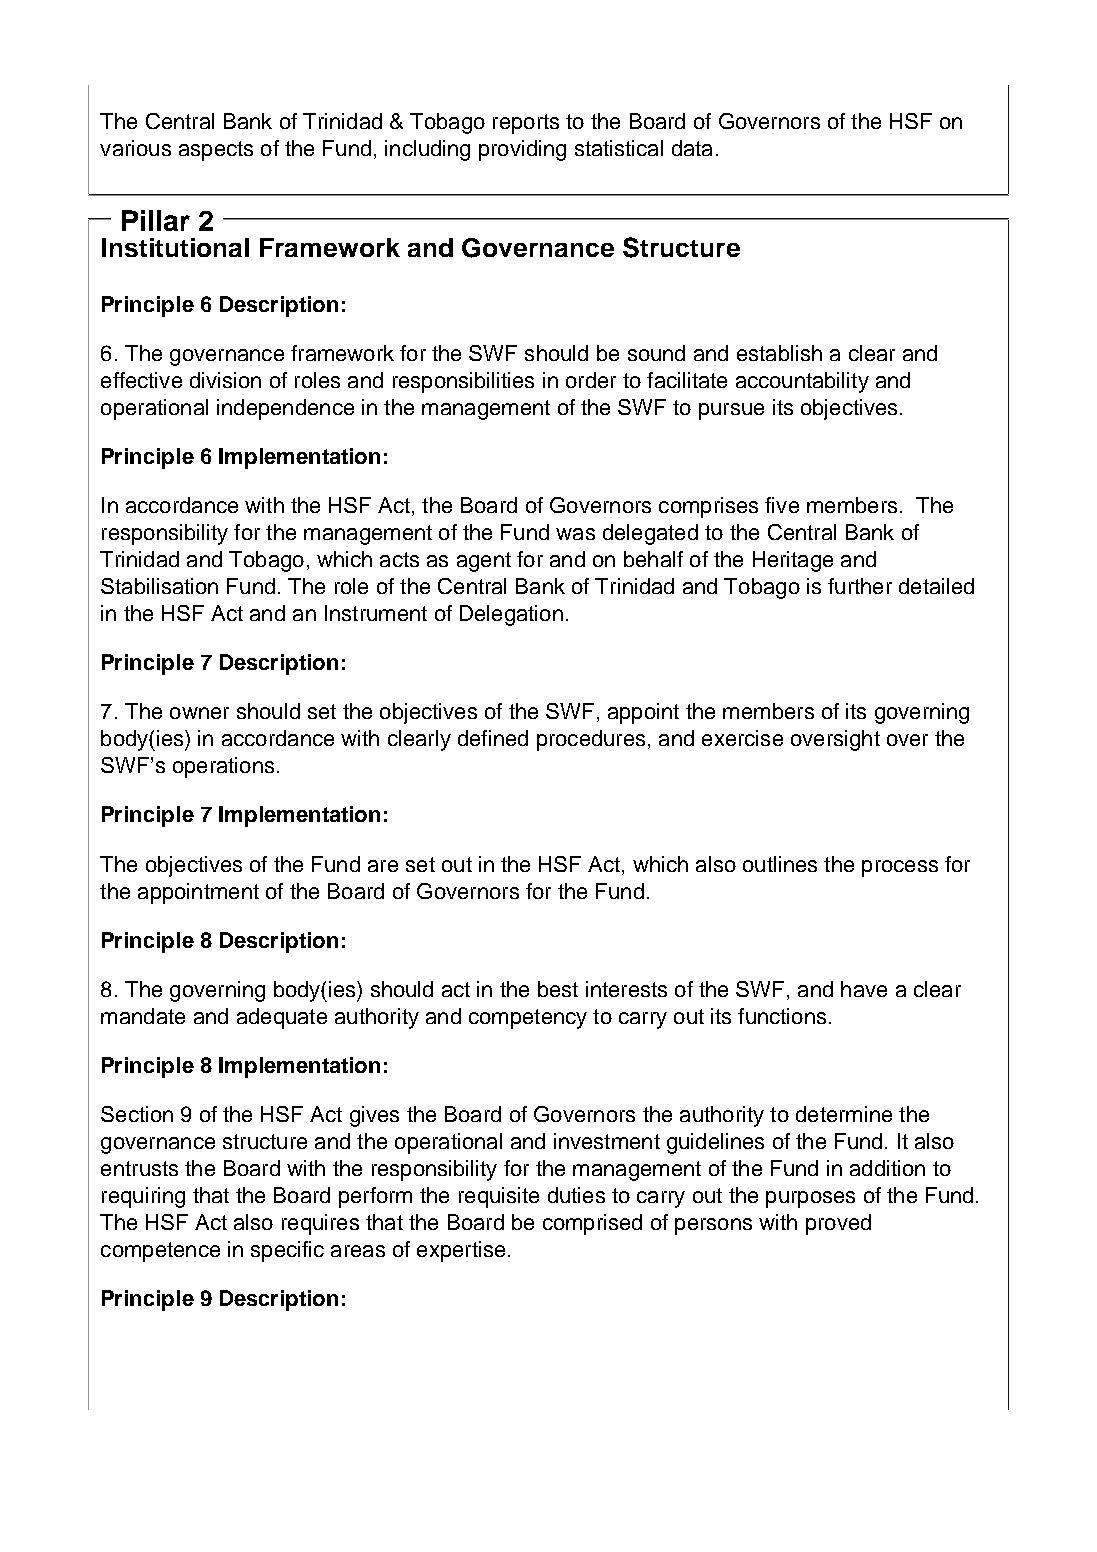 The height and width of the screenshot is (1552, 1097). Describe the element at coordinates (216, 151) in the screenshot. I see `aspects` at that location.
